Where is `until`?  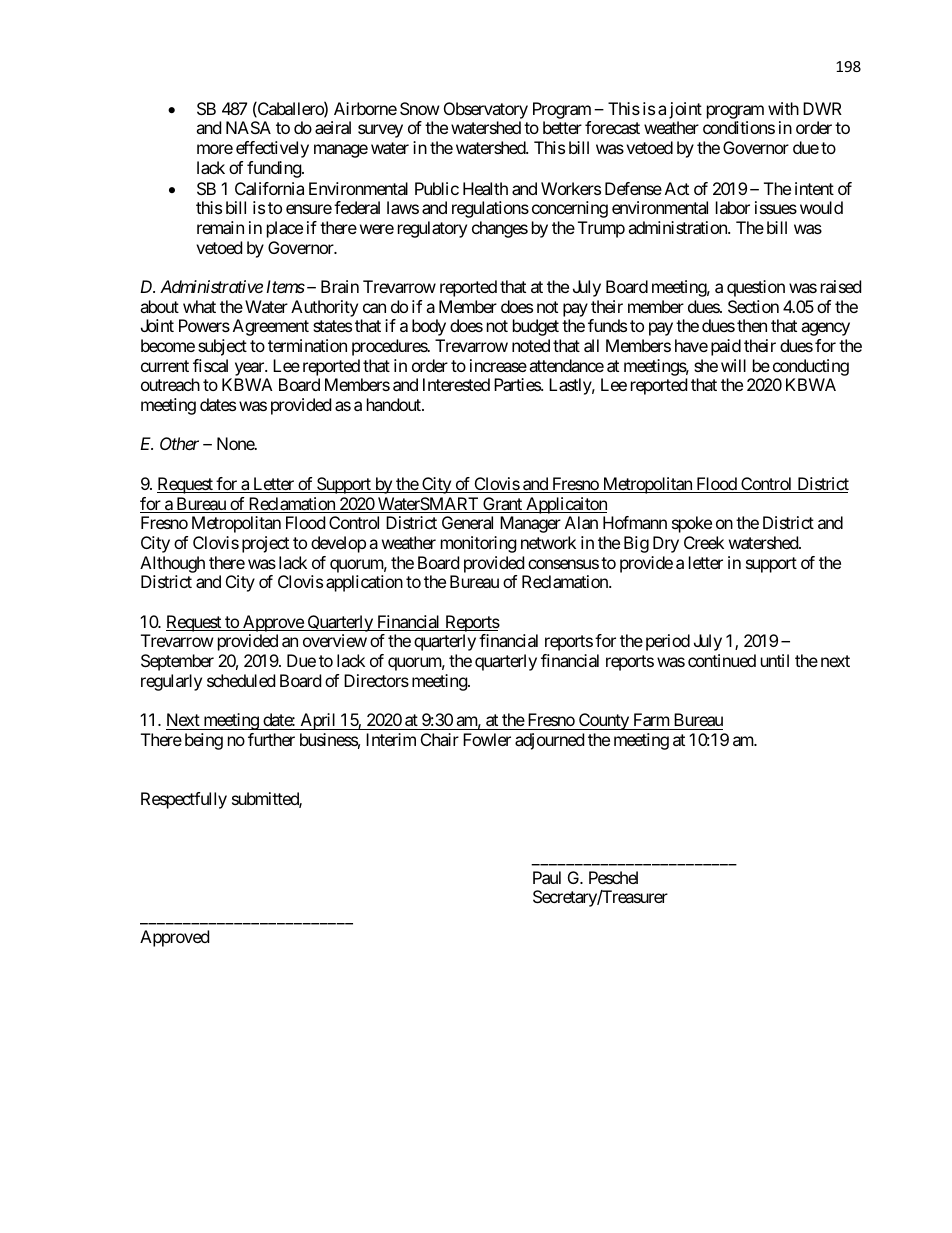 until is located at coordinates (775, 660).
